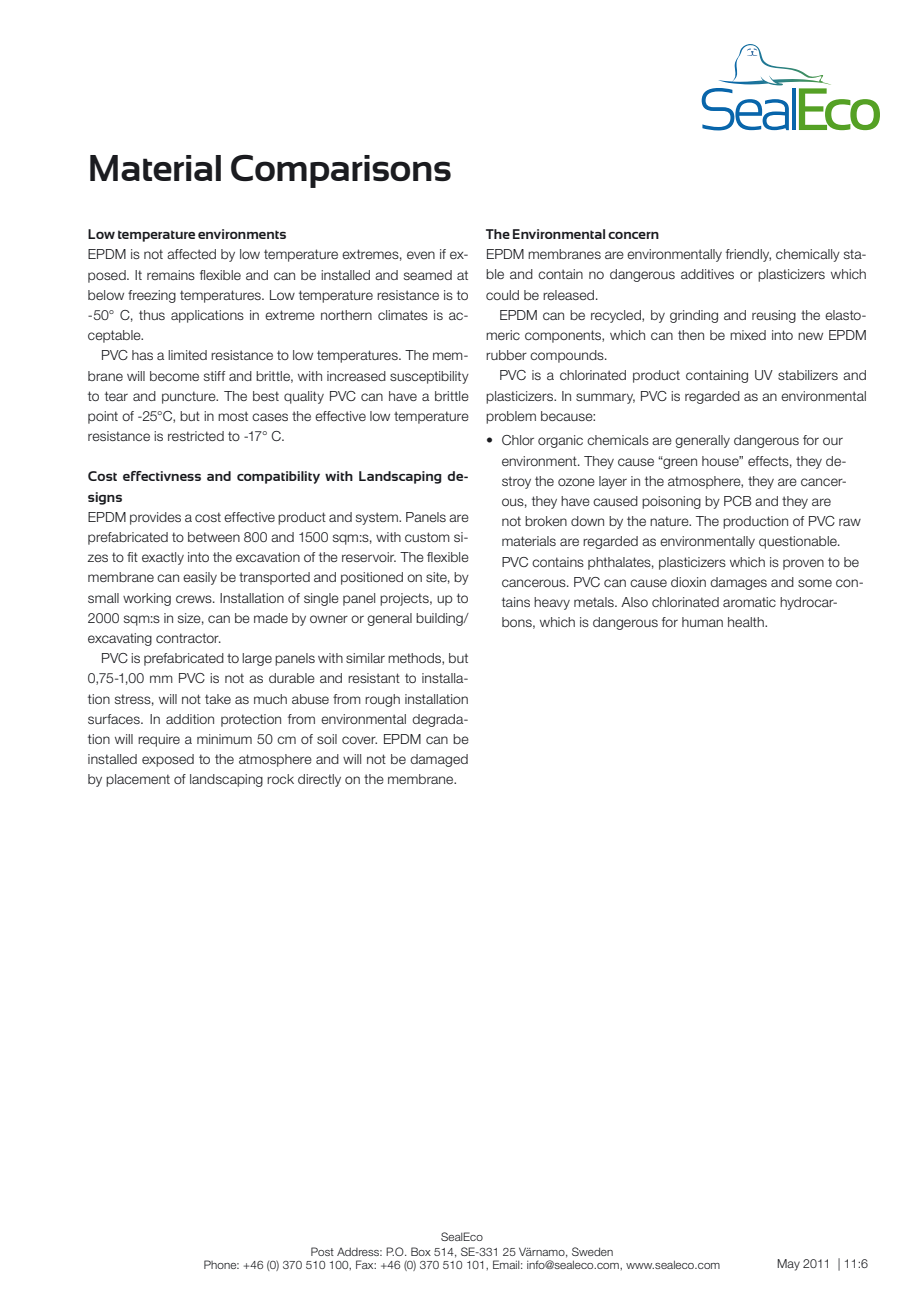  I want to click on Post, so click(322, 1251).
